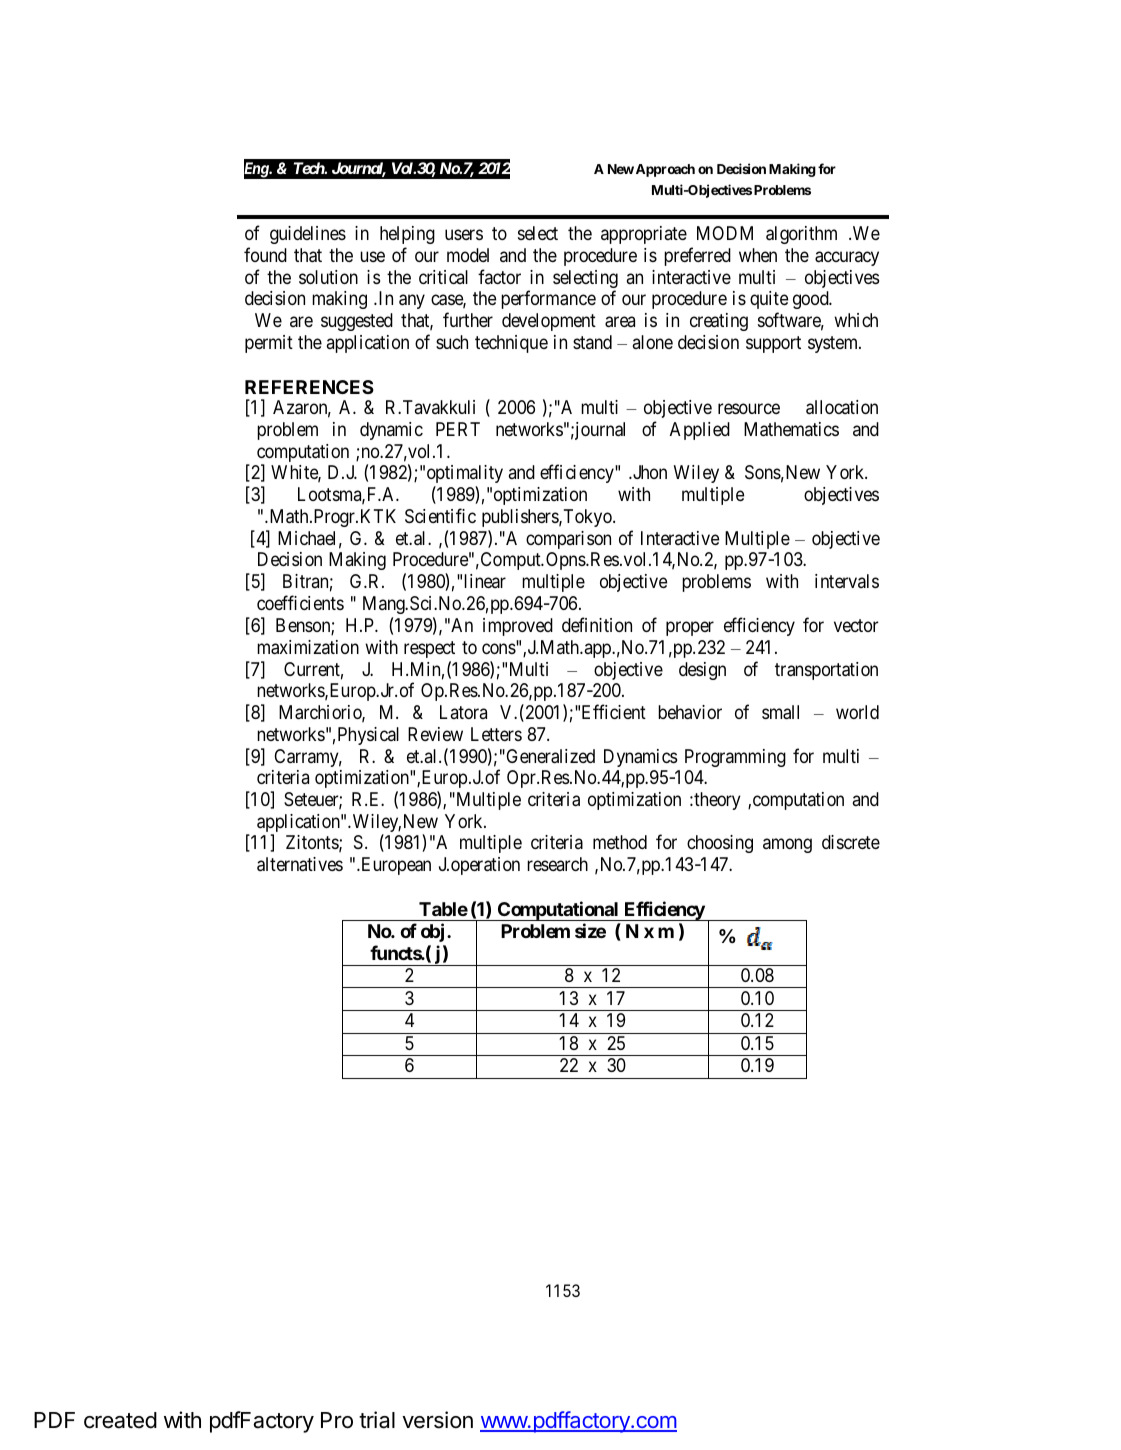  Describe the element at coordinates (801, 235) in the screenshot. I see `algorithm` at that location.
